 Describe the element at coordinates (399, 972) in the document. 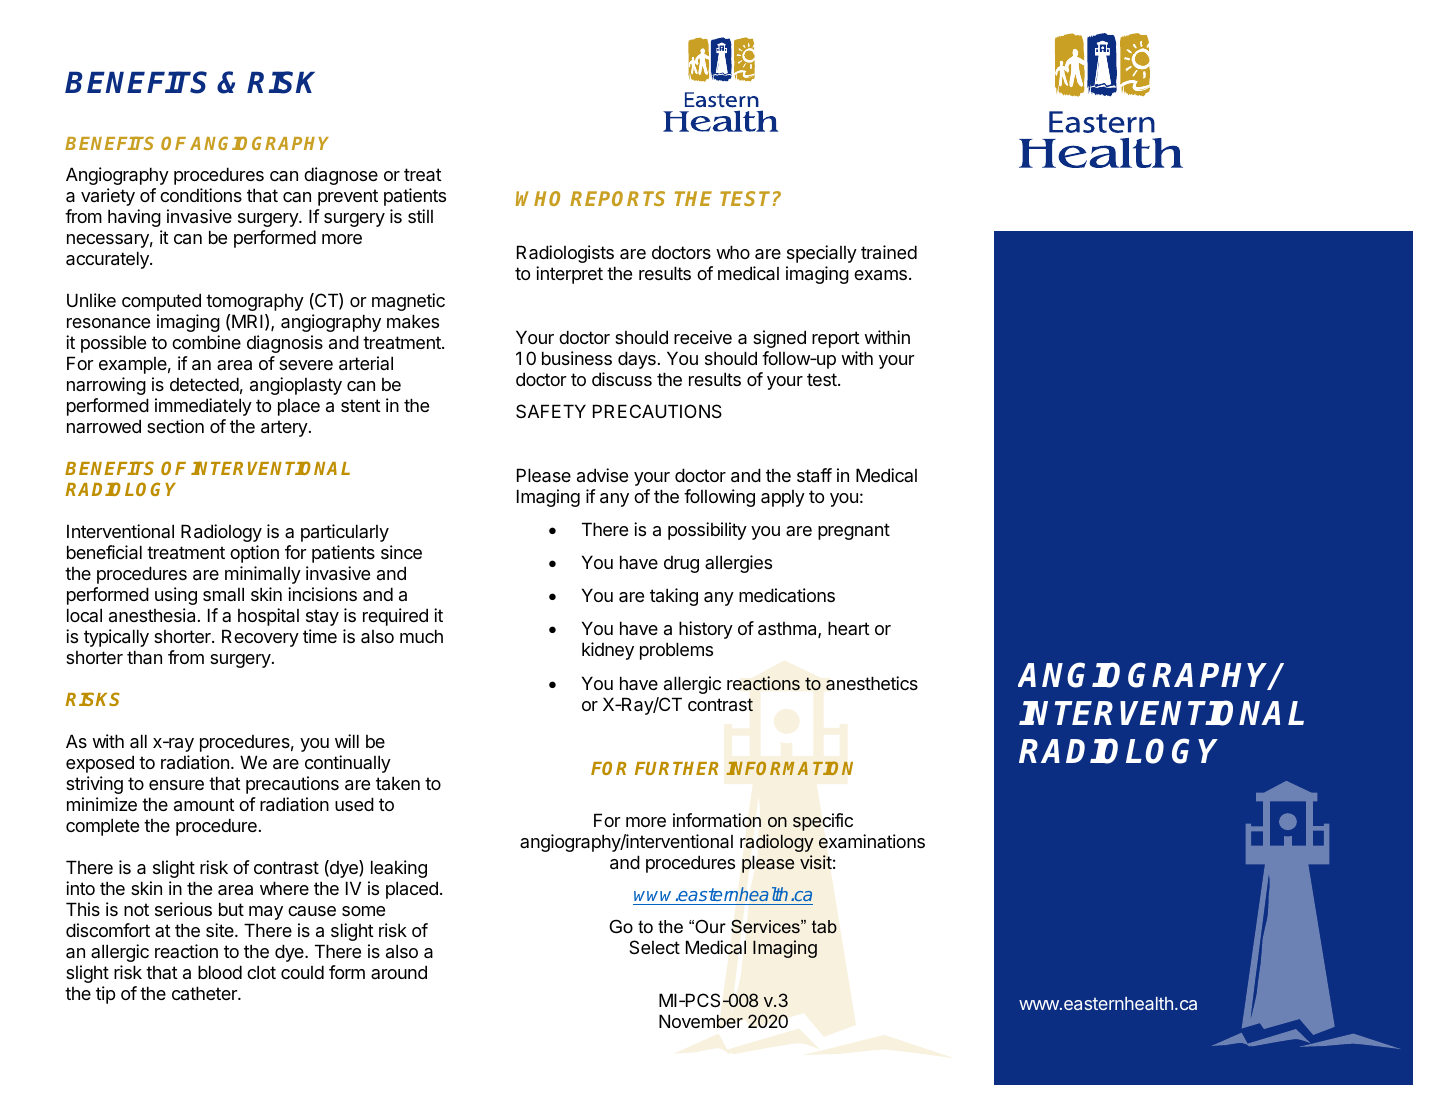

I see `around` at that location.
